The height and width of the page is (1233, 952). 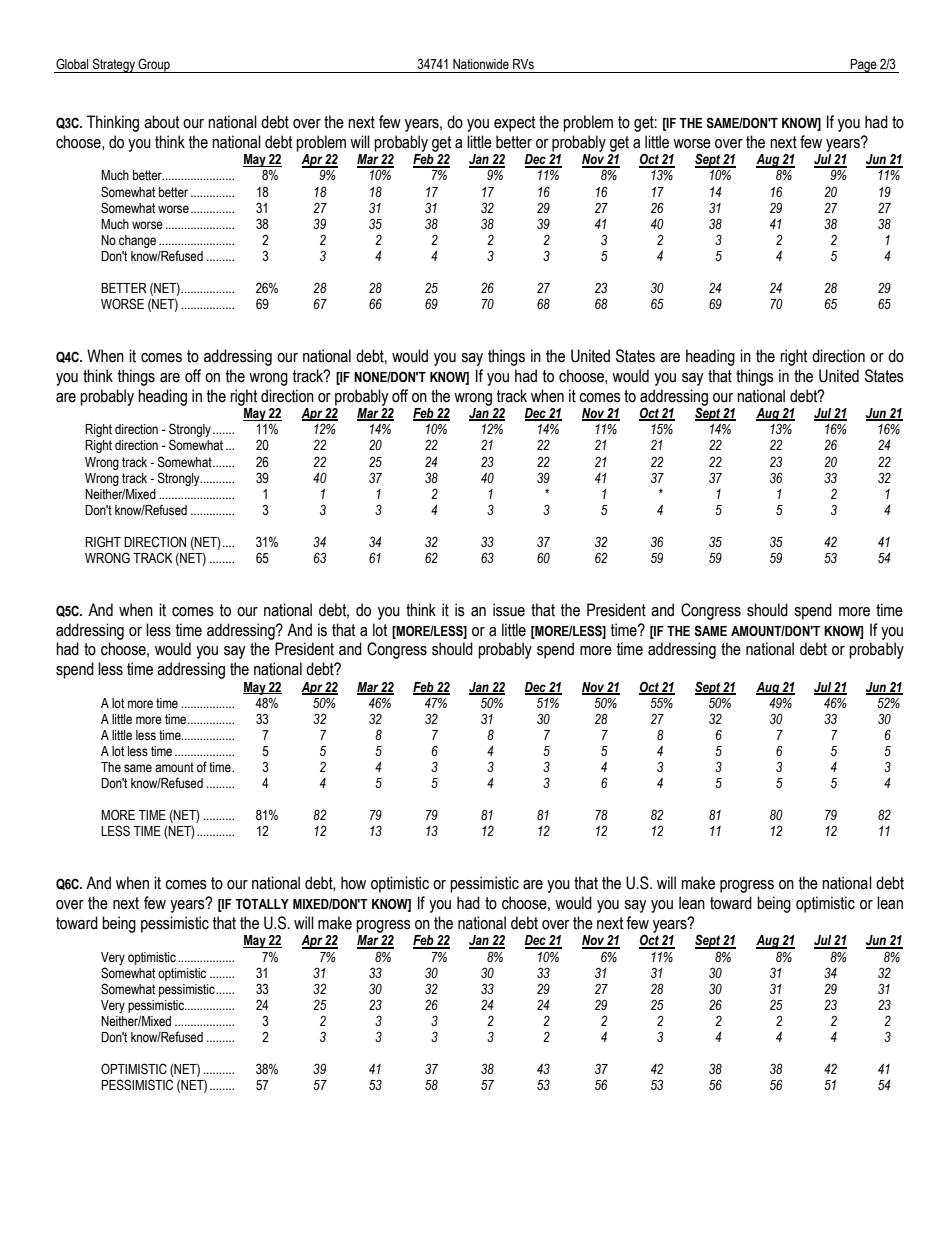 What do you see at coordinates (515, 124) in the page?
I see `expect` at bounding box center [515, 124].
